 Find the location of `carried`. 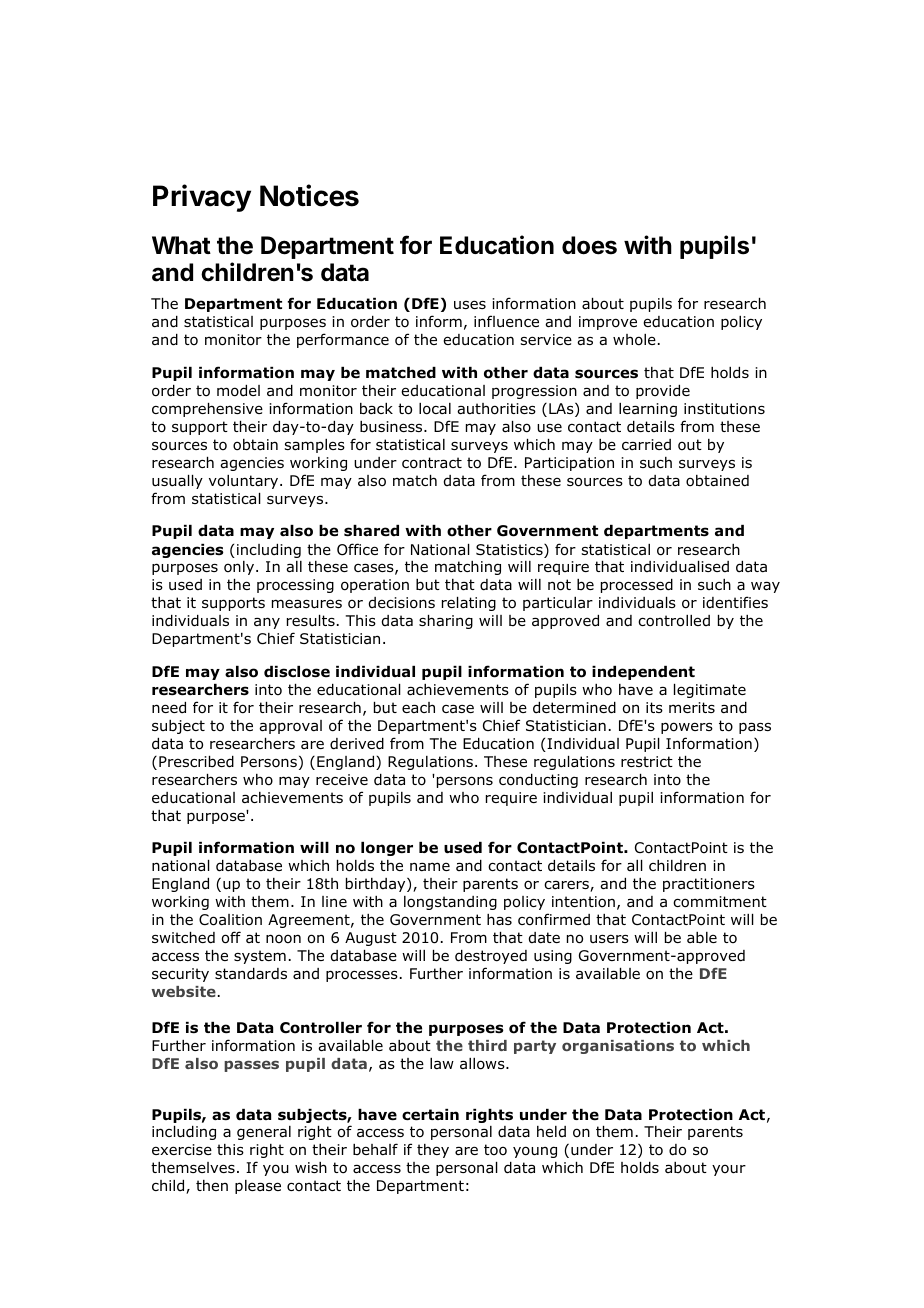

carried is located at coordinates (646, 444).
